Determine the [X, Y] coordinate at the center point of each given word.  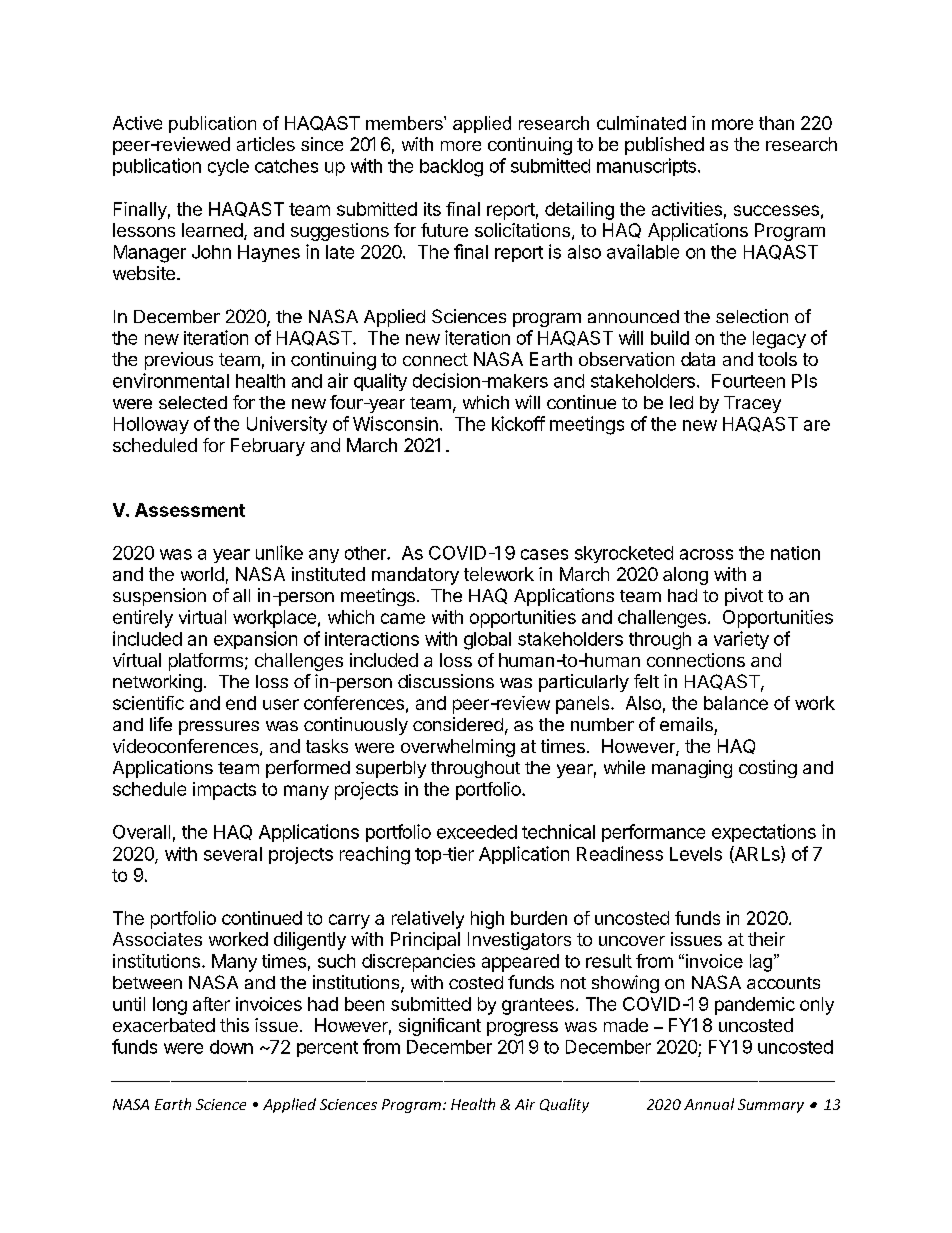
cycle [228, 167]
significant [440, 1027]
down [231, 1047]
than [776, 123]
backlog [451, 168]
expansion [255, 640]
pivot [744, 597]
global [487, 641]
